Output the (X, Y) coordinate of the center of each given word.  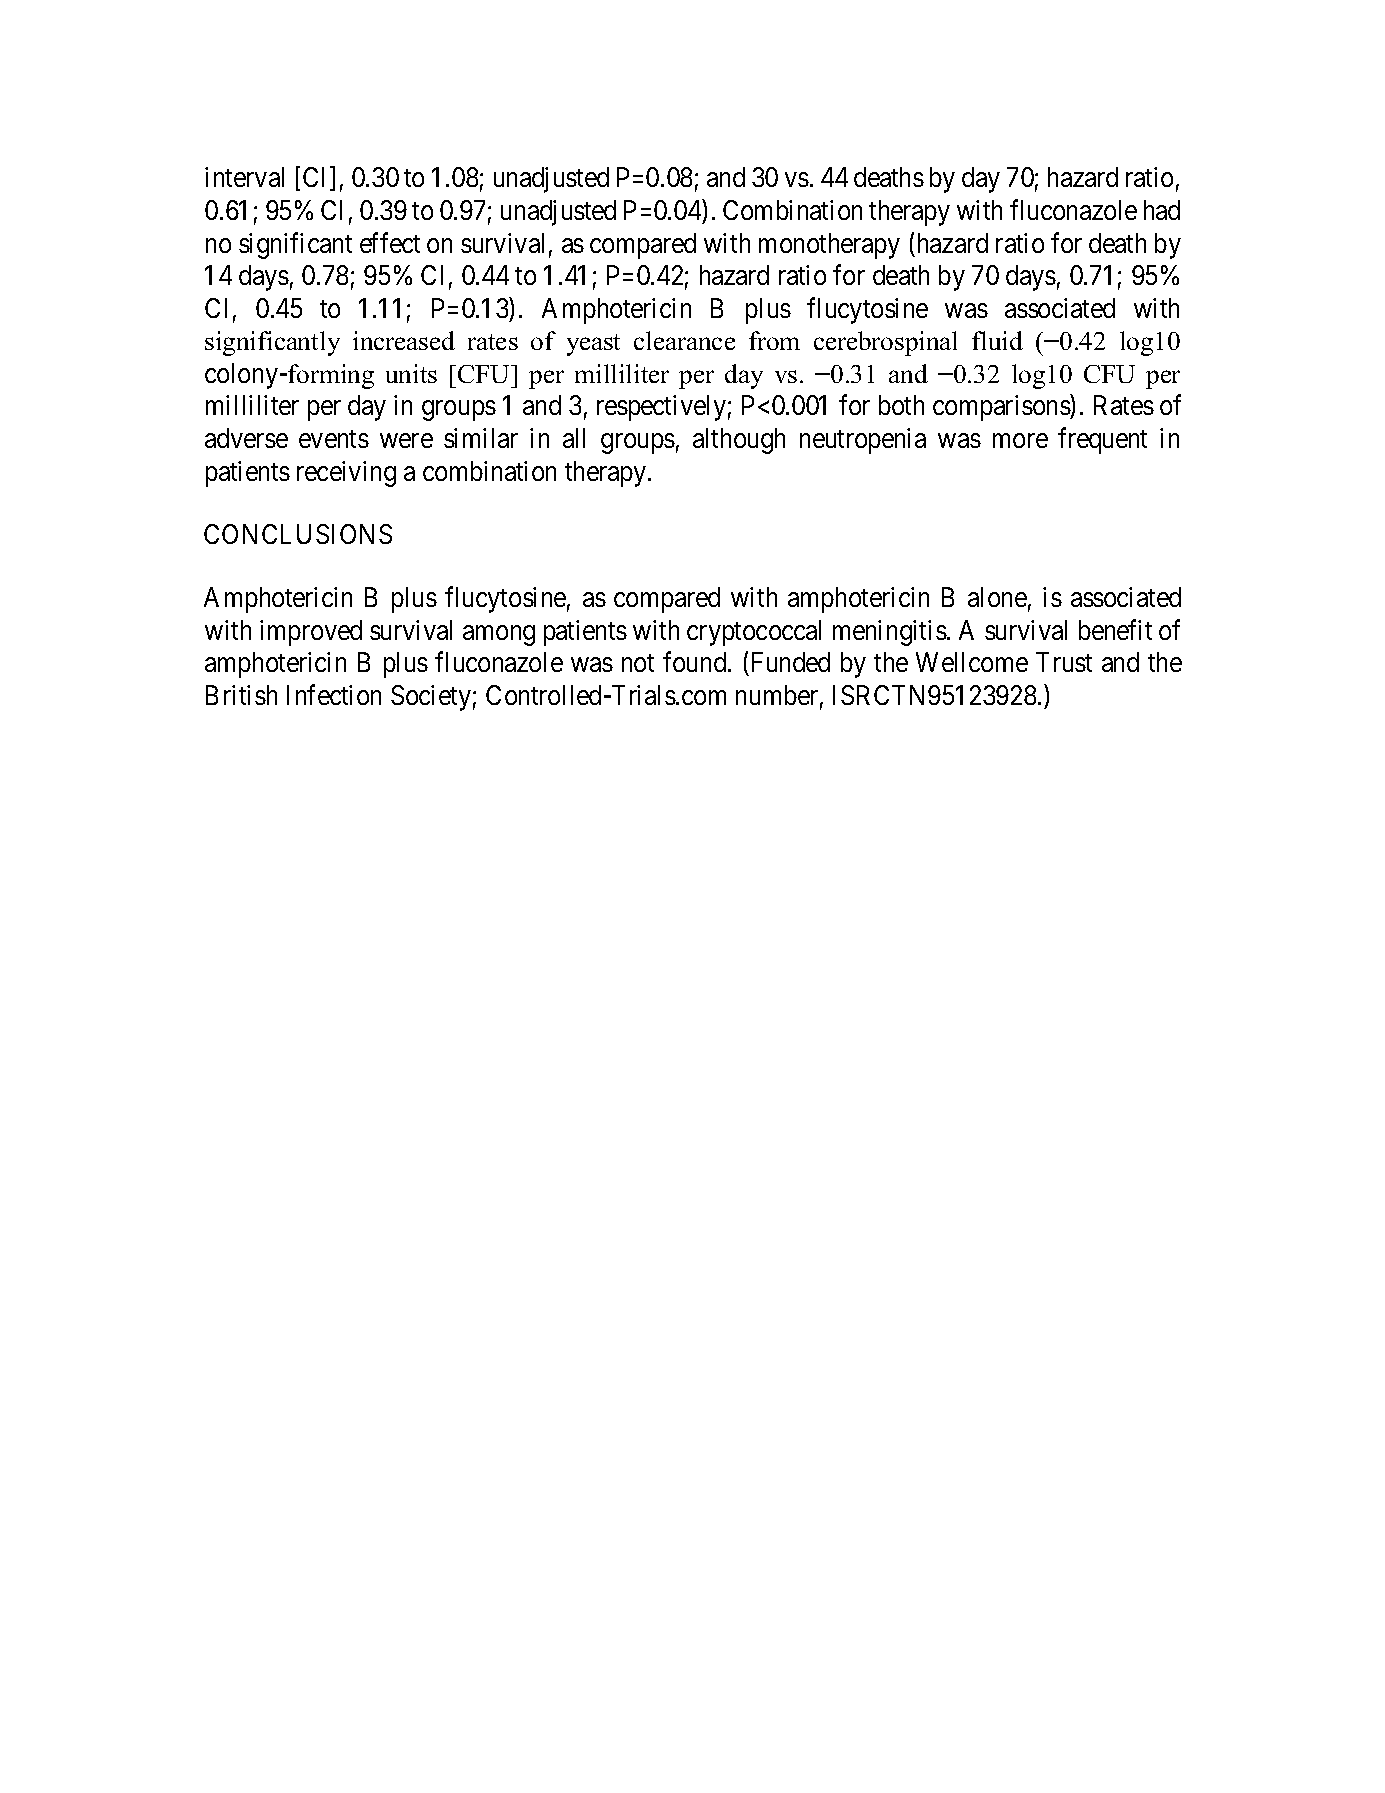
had (1162, 210)
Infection (334, 695)
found (696, 662)
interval (244, 177)
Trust (1064, 662)
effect (390, 242)
